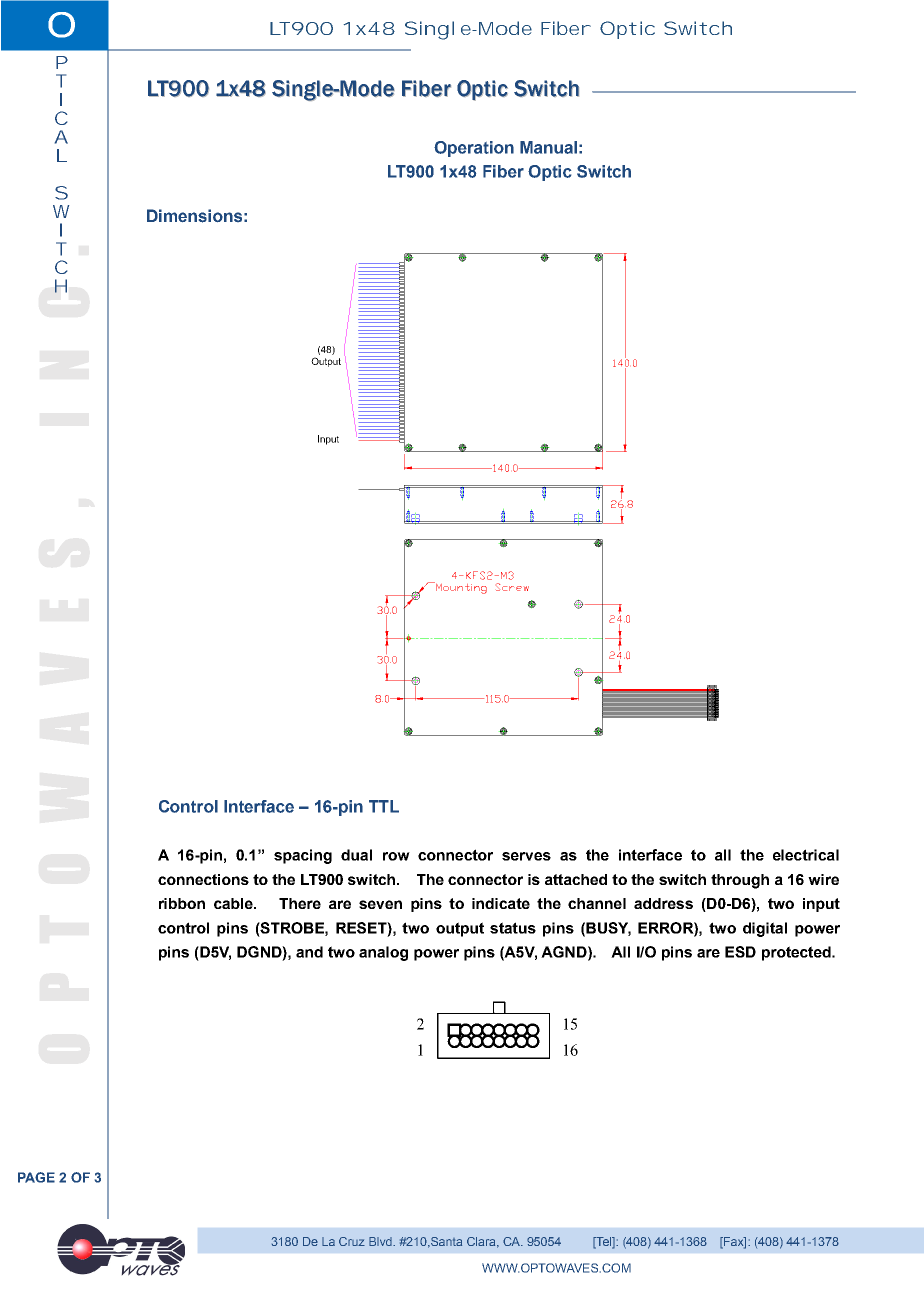 This document has width=924, height=1308. I want to click on TTL, so click(384, 806).
